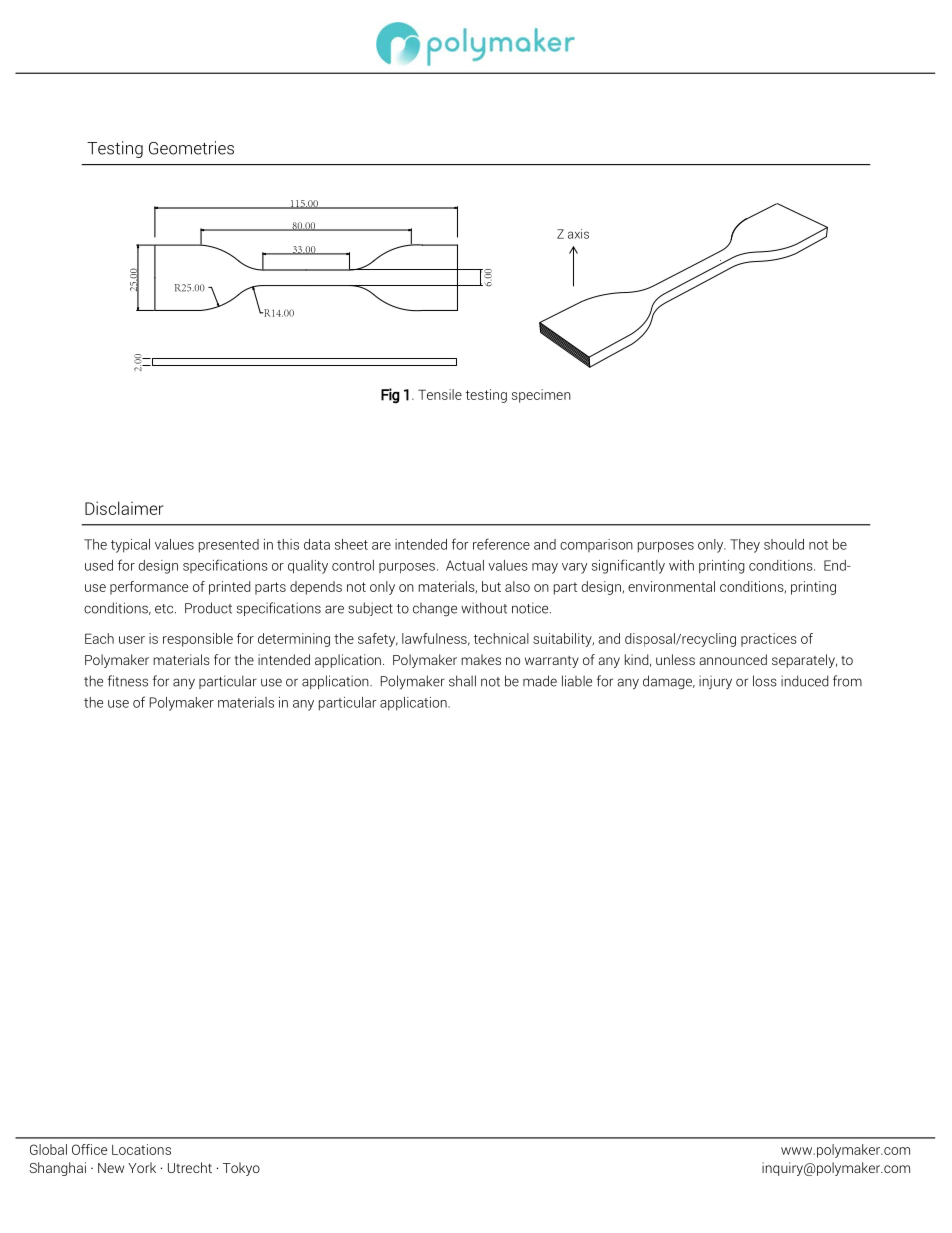 Image resolution: width=952 pixels, height=1233 pixels. What do you see at coordinates (142, 1167) in the screenshot?
I see `York` at bounding box center [142, 1167].
